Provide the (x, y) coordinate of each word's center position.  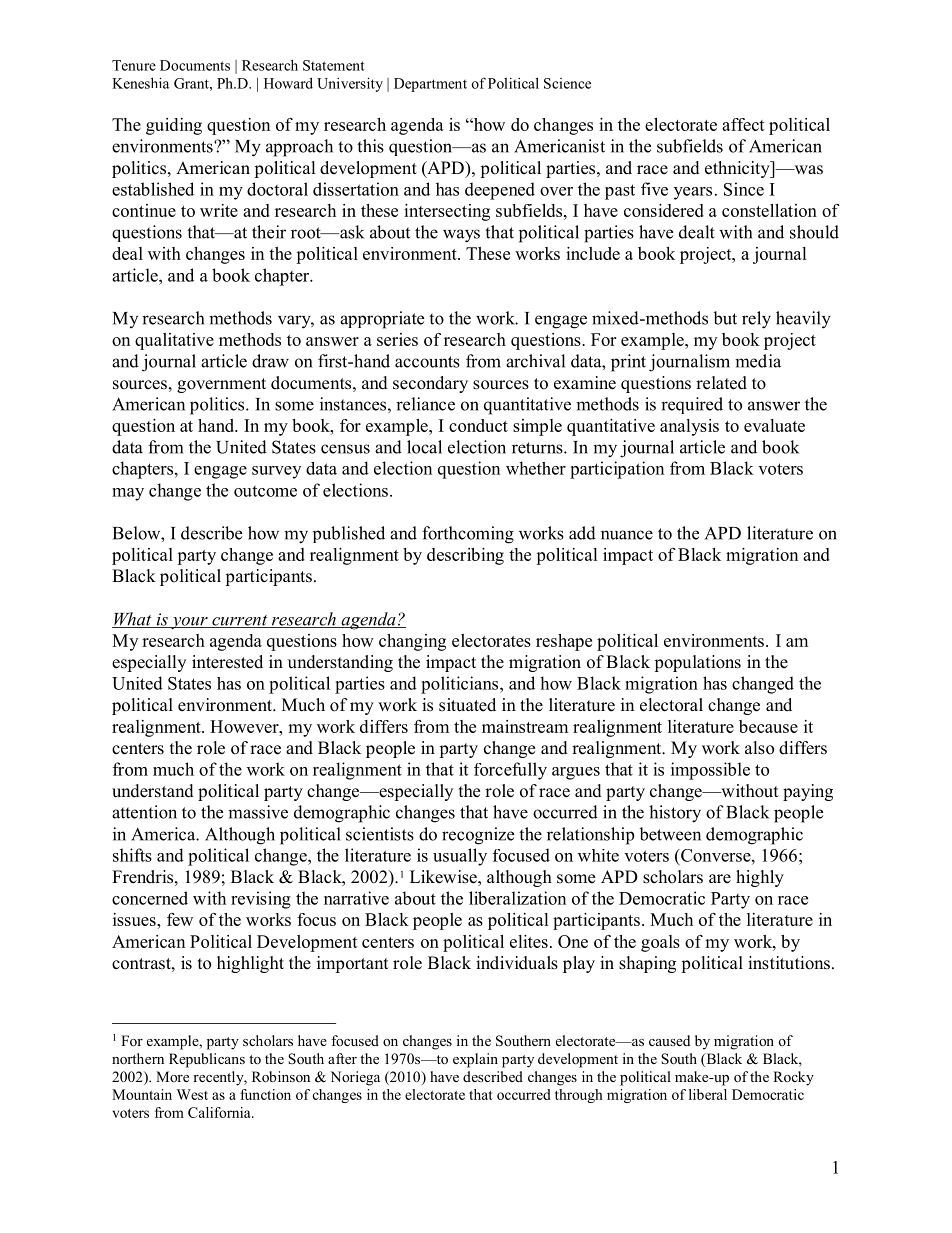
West (192, 1094)
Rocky (793, 1078)
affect (743, 124)
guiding (174, 126)
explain (475, 1060)
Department (430, 85)
